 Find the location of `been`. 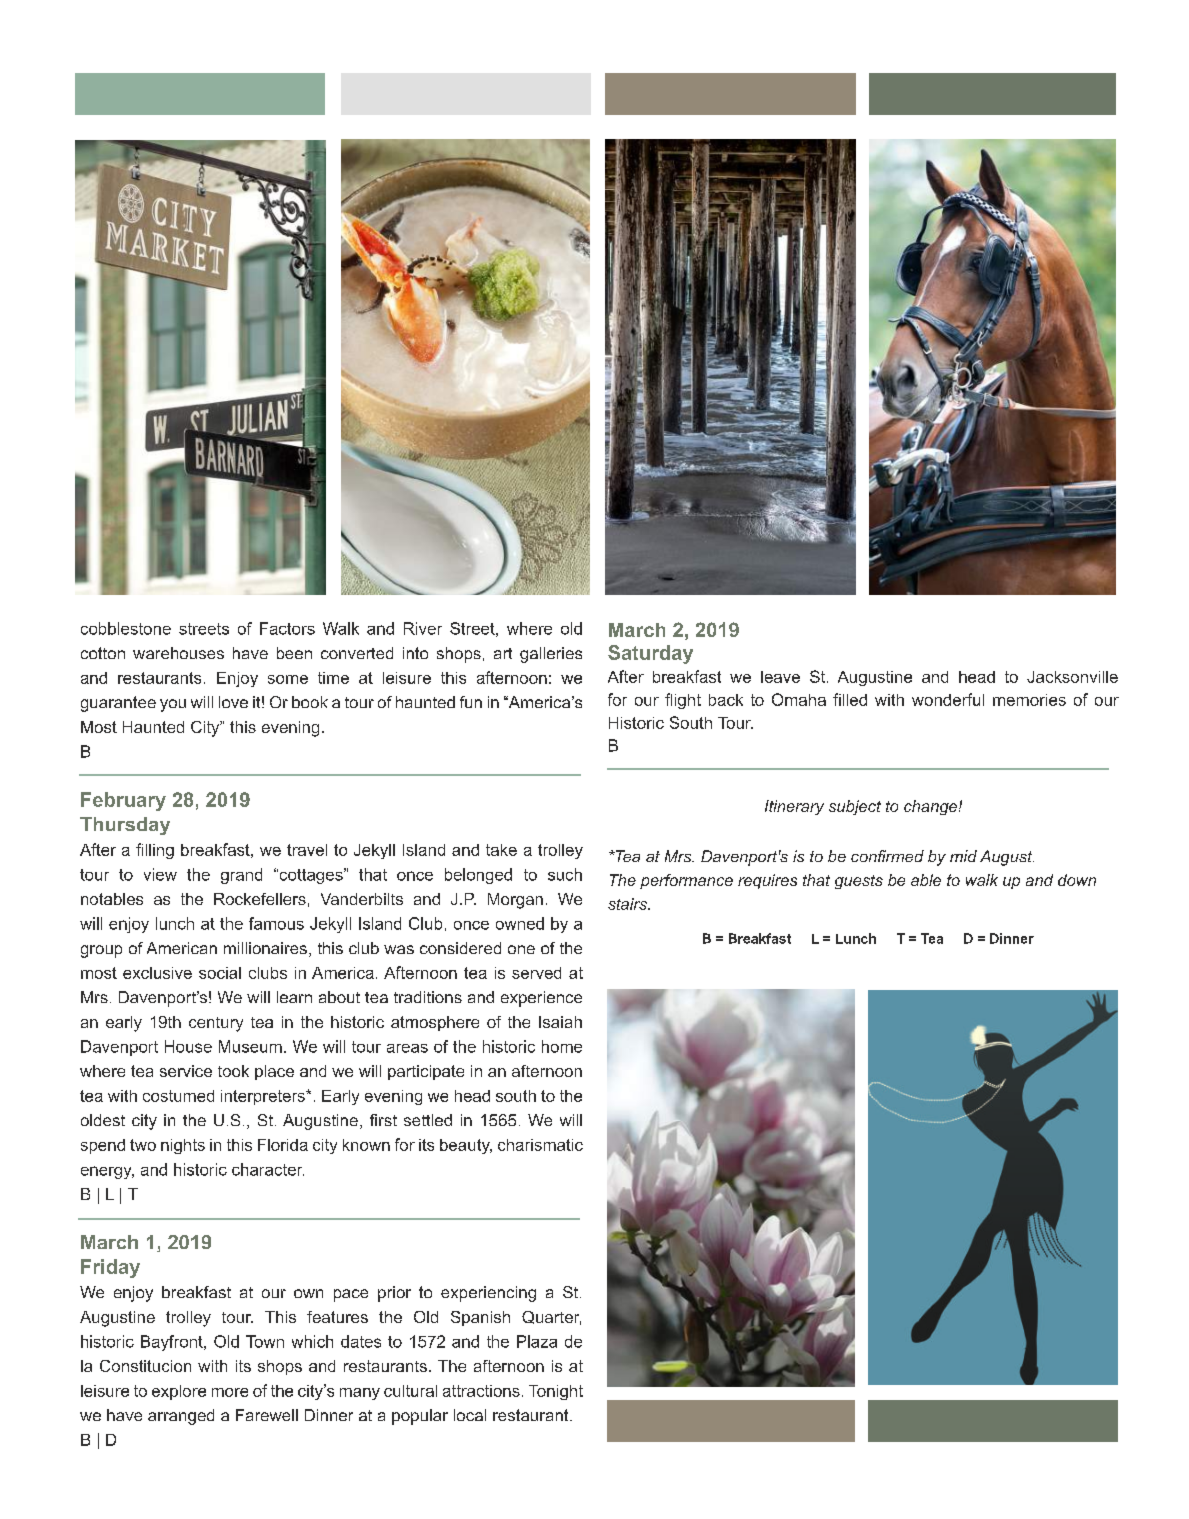

been is located at coordinates (294, 653).
